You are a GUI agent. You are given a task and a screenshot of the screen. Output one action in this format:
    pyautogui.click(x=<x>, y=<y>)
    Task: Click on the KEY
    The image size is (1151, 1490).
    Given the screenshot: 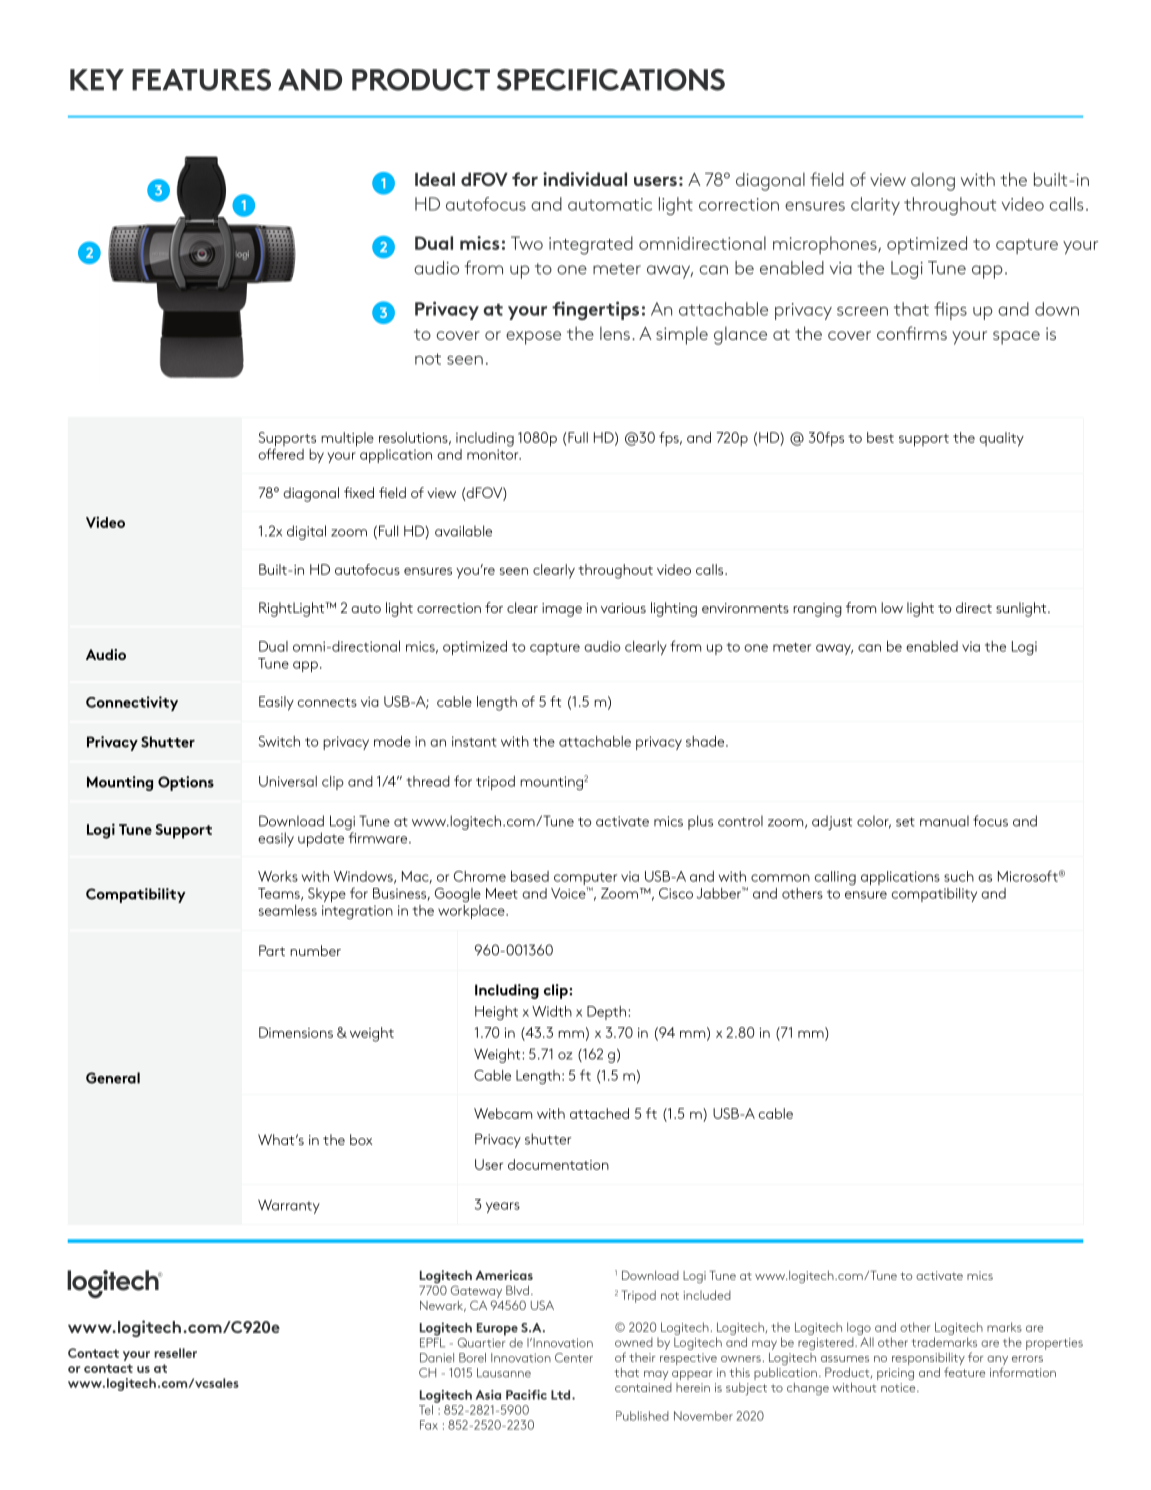 What is the action you would take?
    pyautogui.click(x=97, y=80)
